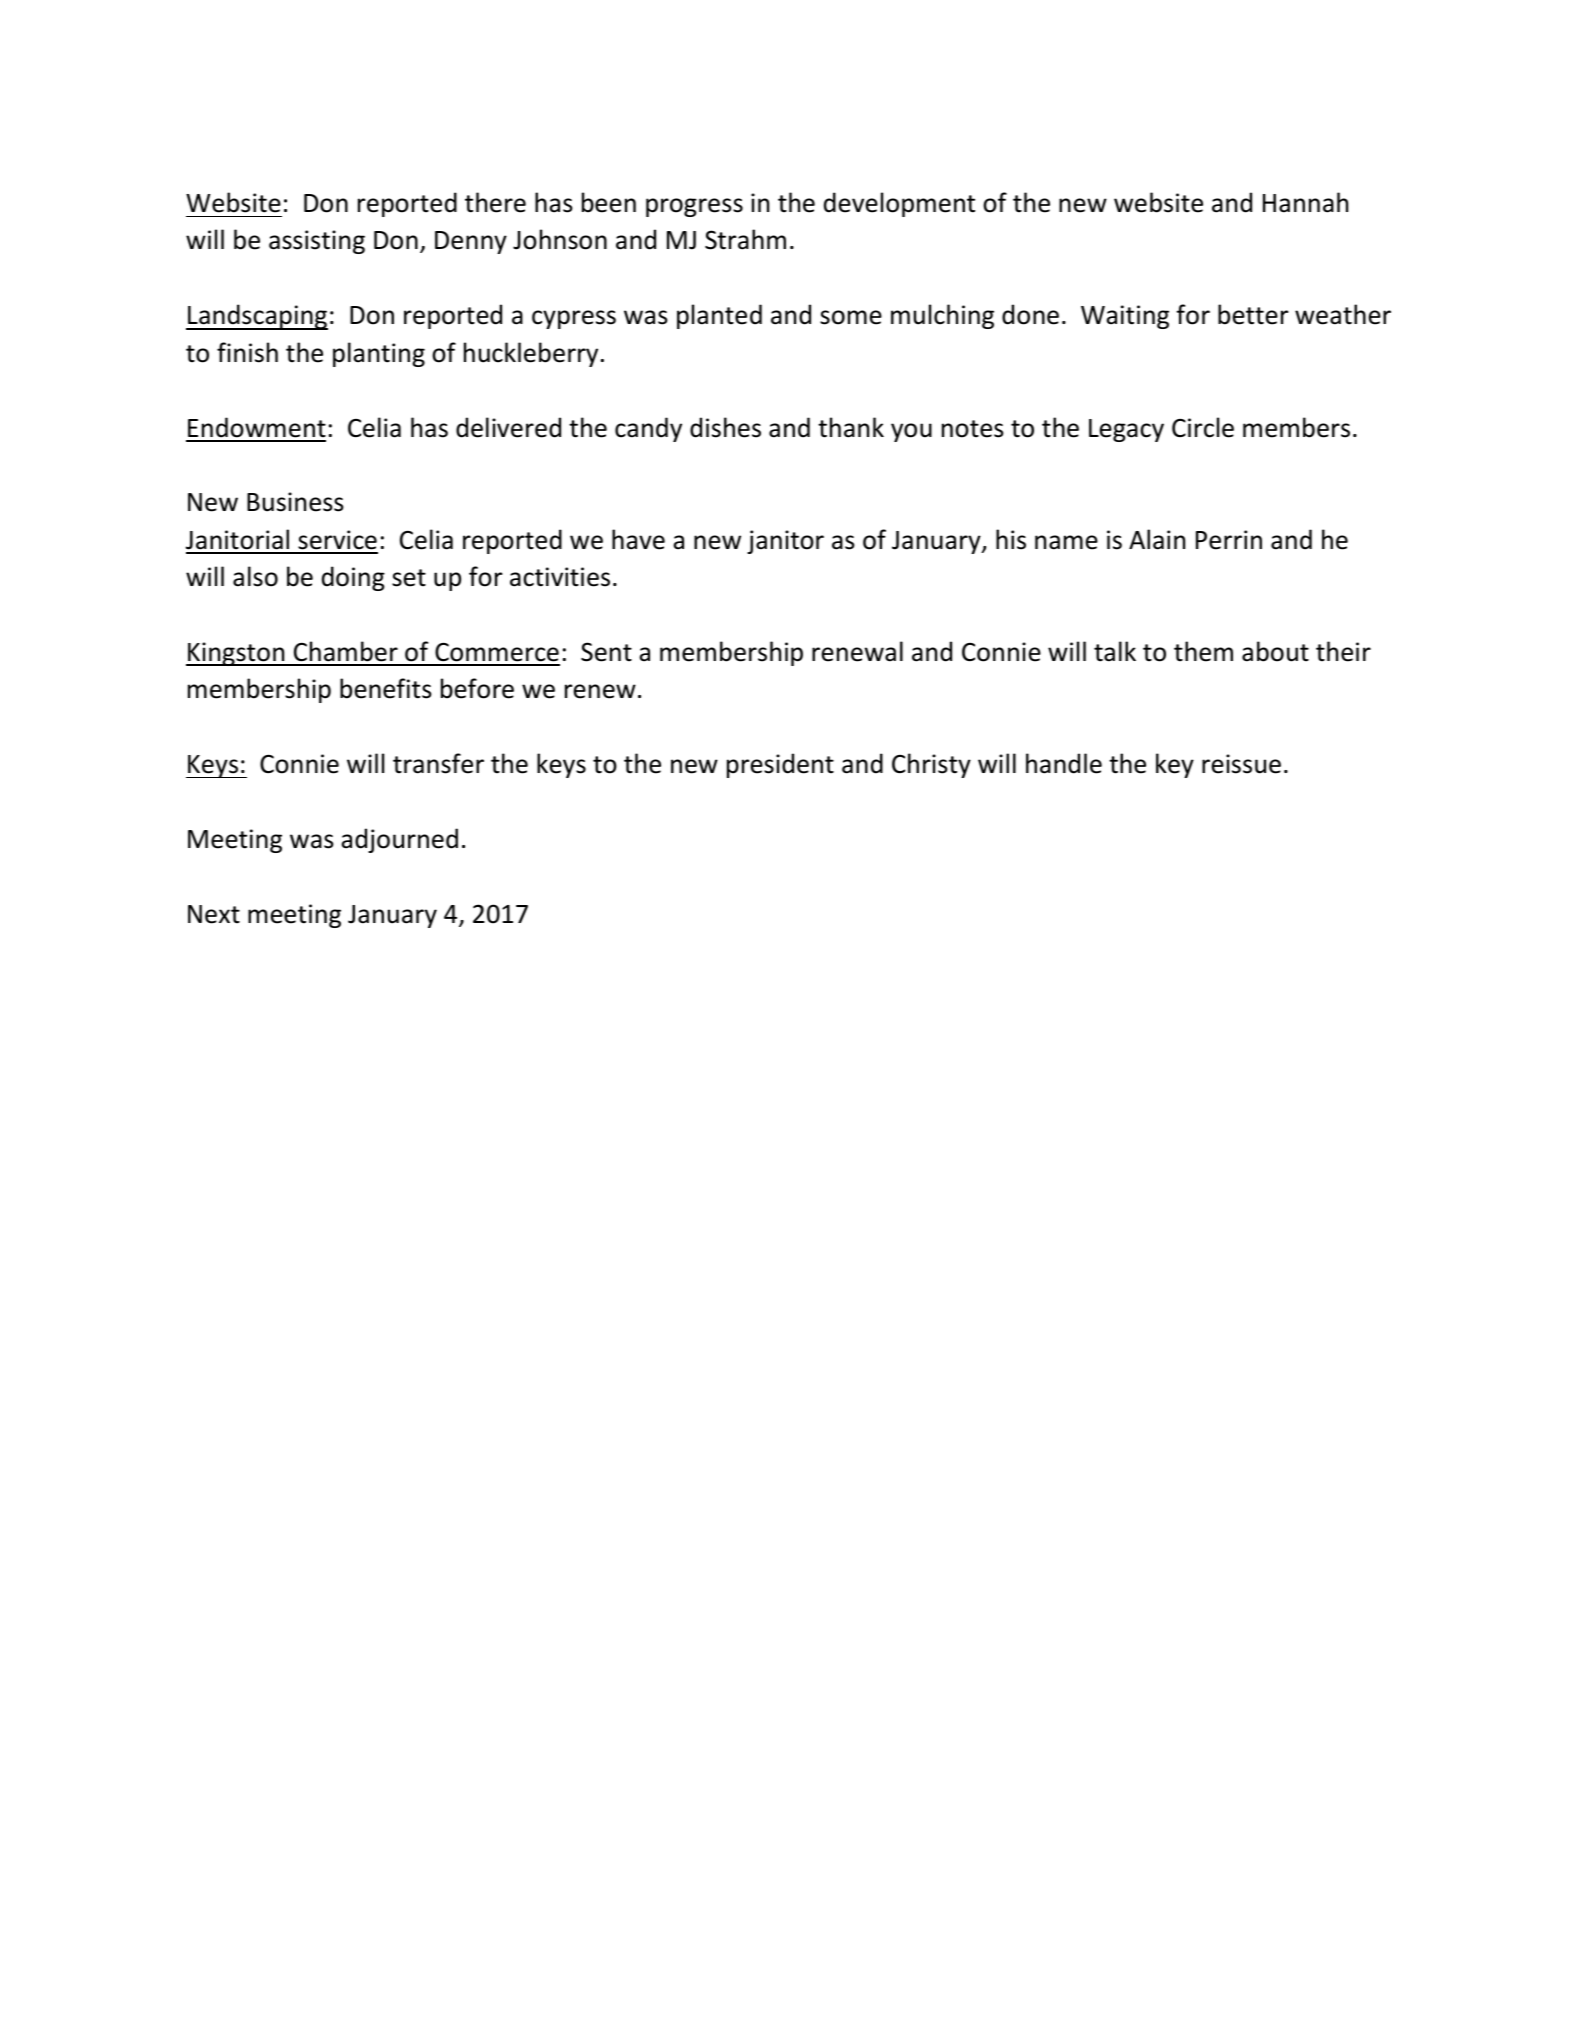 This page has height=2044, width=1580. What do you see at coordinates (353, 578) in the page?
I see `doing` at bounding box center [353, 578].
